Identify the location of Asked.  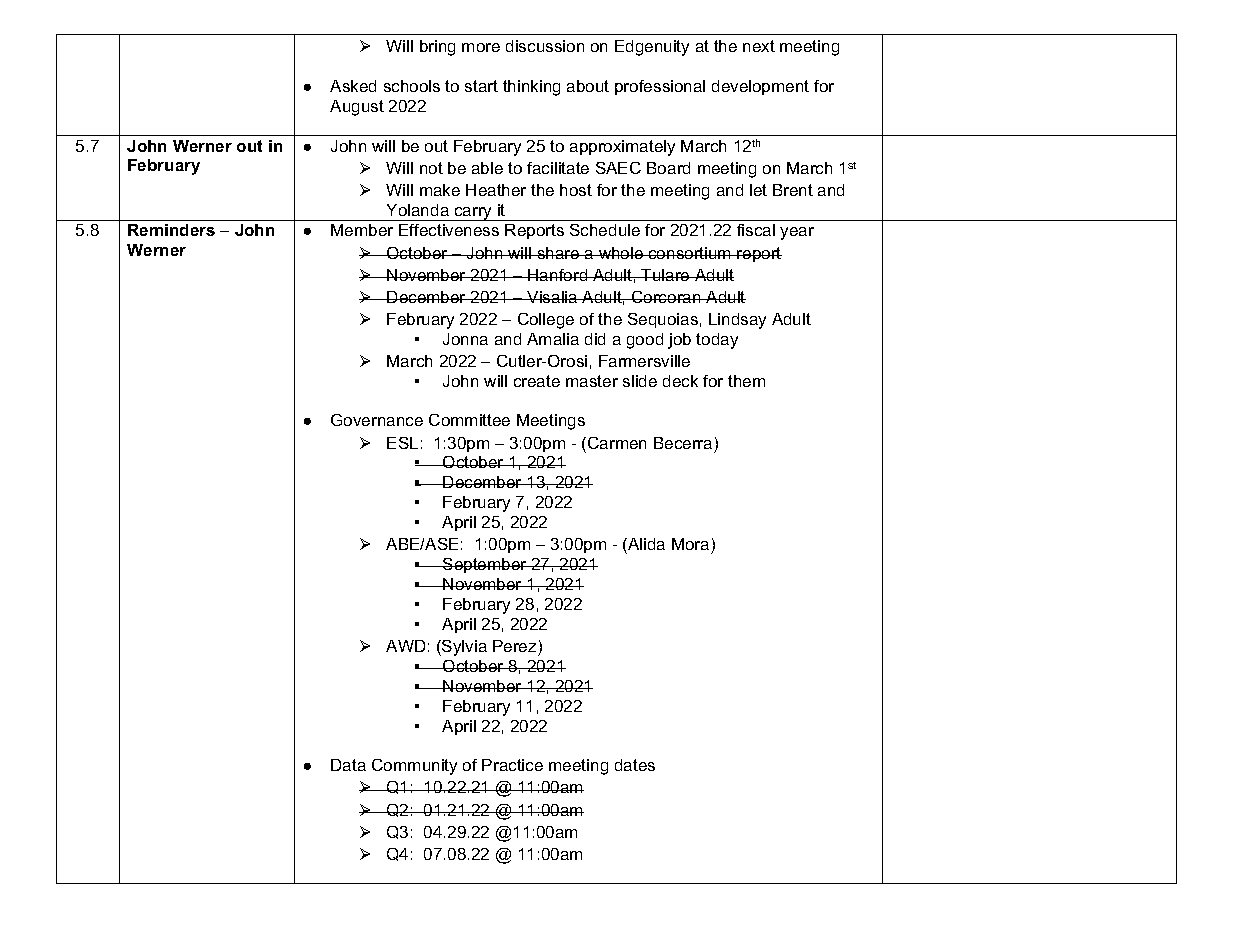
(353, 86).
